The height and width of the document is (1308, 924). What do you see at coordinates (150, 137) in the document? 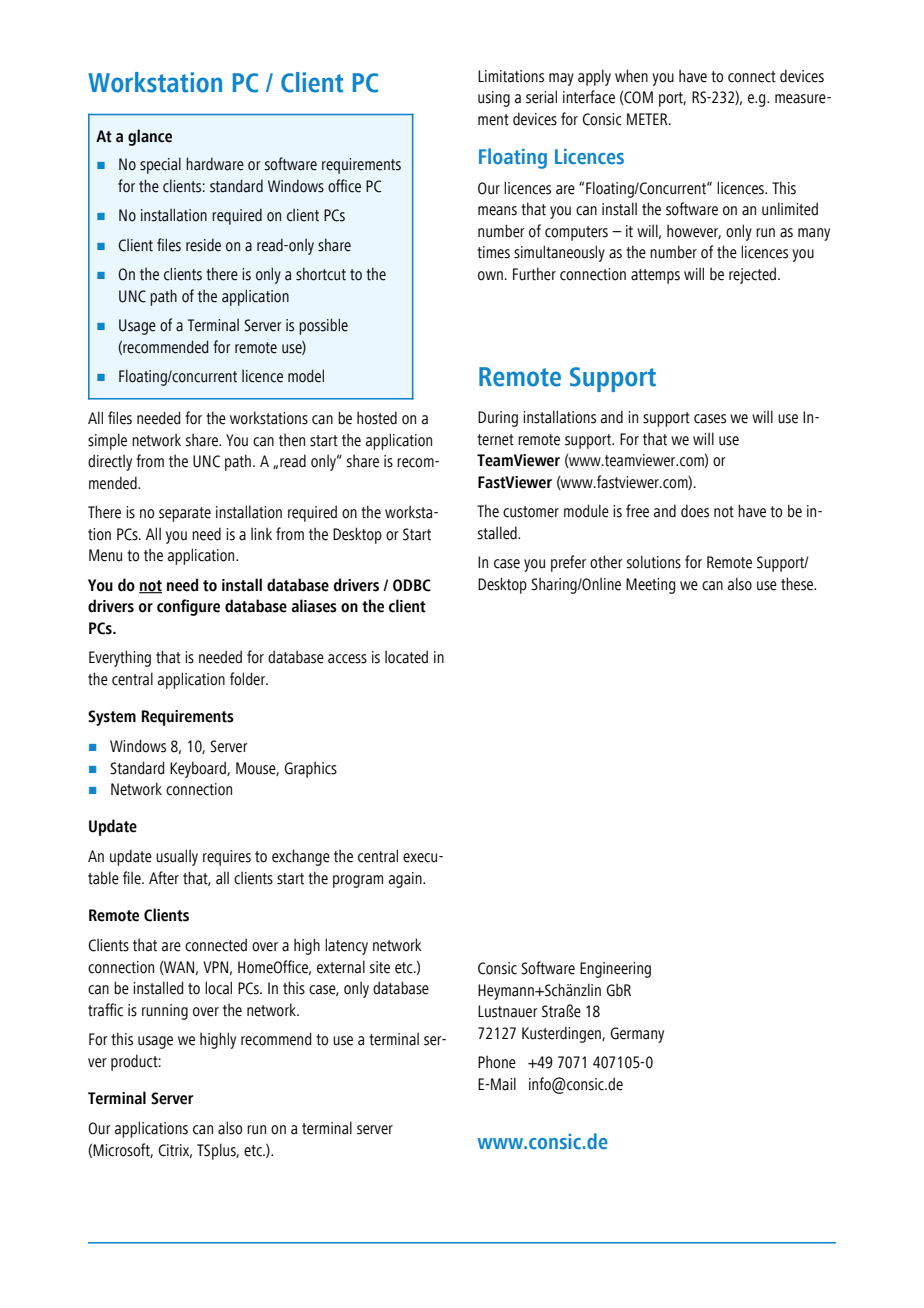
I see `glance` at bounding box center [150, 137].
